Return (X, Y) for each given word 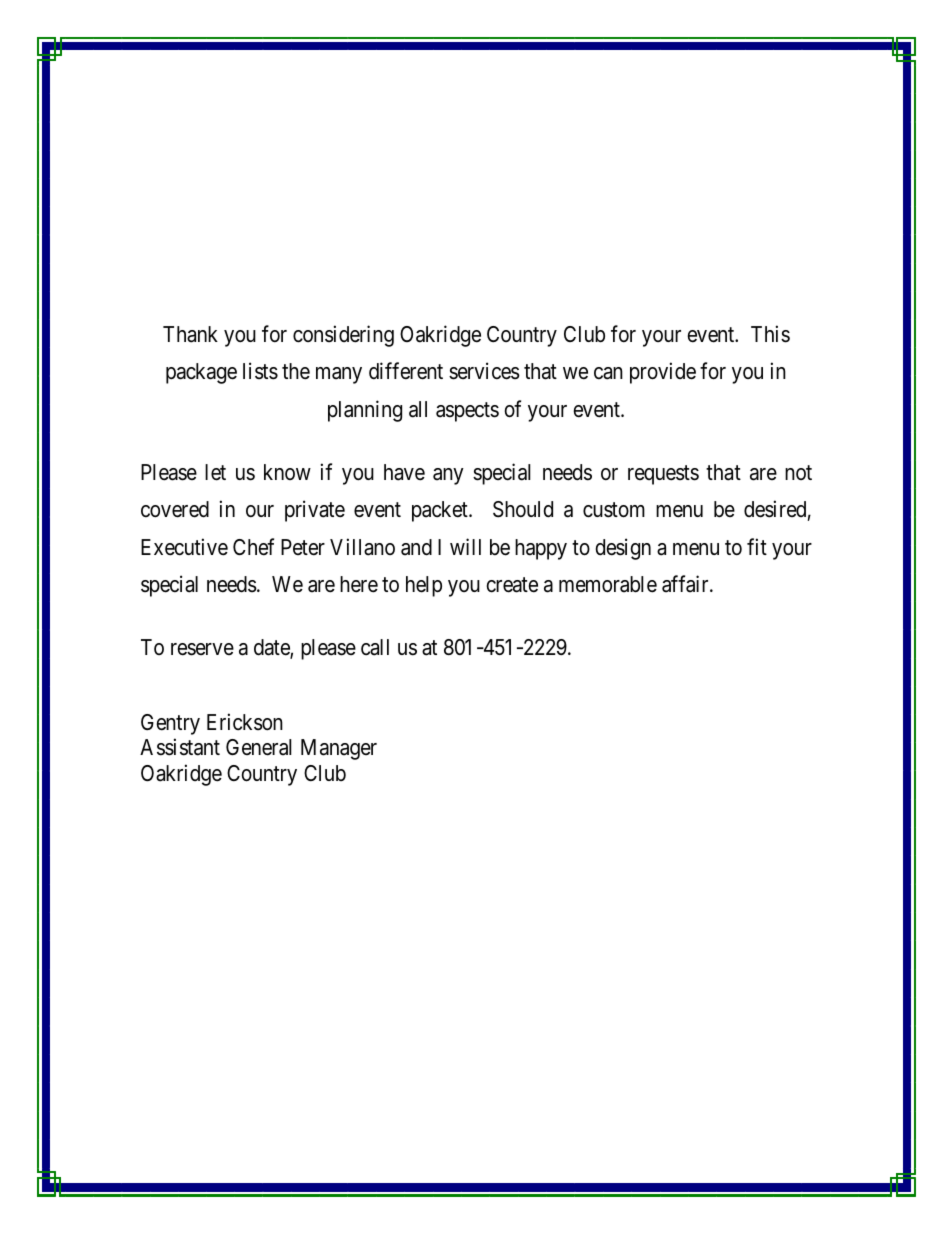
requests (663, 475)
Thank (190, 334)
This (770, 334)
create (512, 585)
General (259, 747)
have (404, 472)
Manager (339, 749)
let (215, 472)
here (359, 584)
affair (686, 584)
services (484, 371)
